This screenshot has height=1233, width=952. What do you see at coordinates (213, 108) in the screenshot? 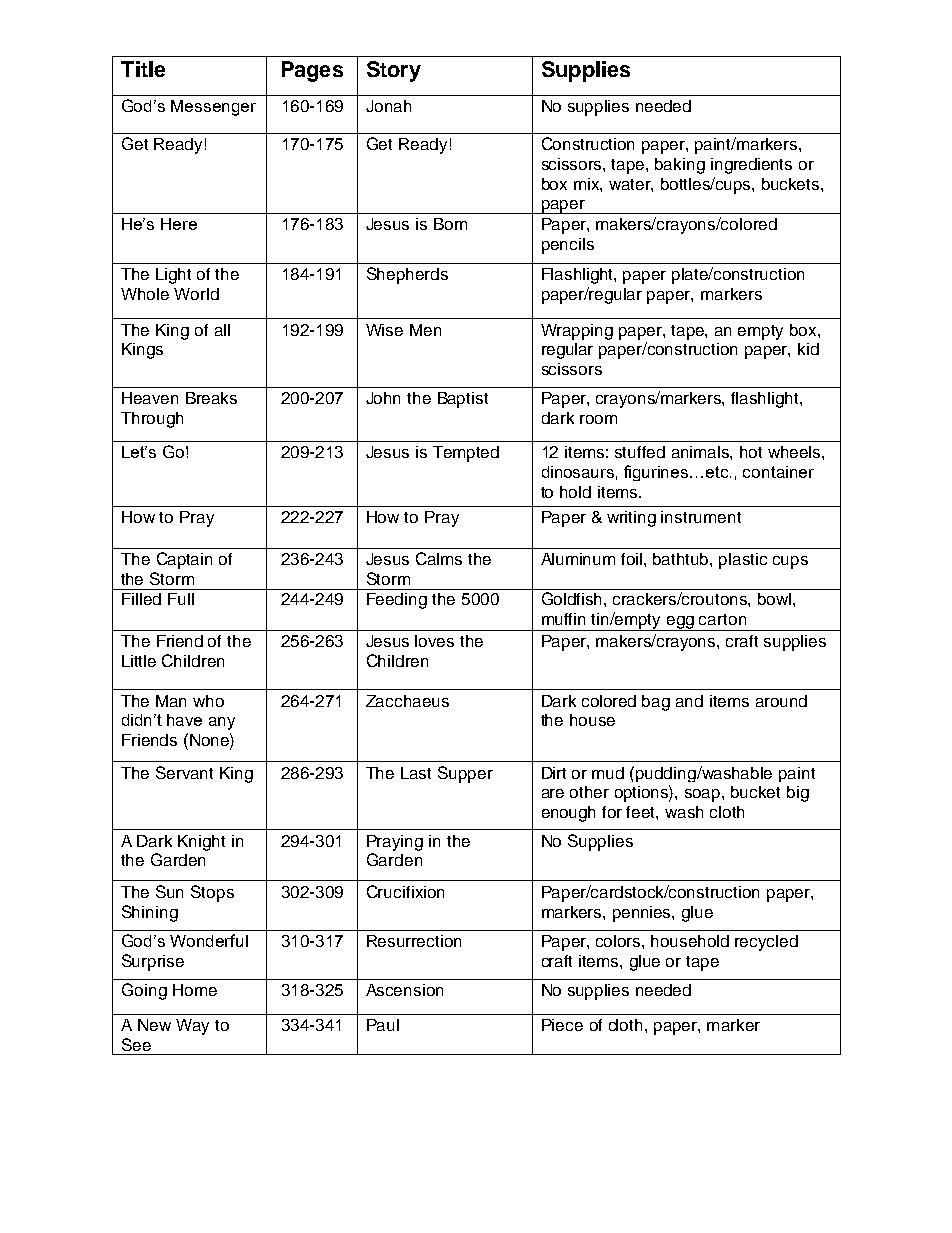
I see `Messenger` at bounding box center [213, 108].
